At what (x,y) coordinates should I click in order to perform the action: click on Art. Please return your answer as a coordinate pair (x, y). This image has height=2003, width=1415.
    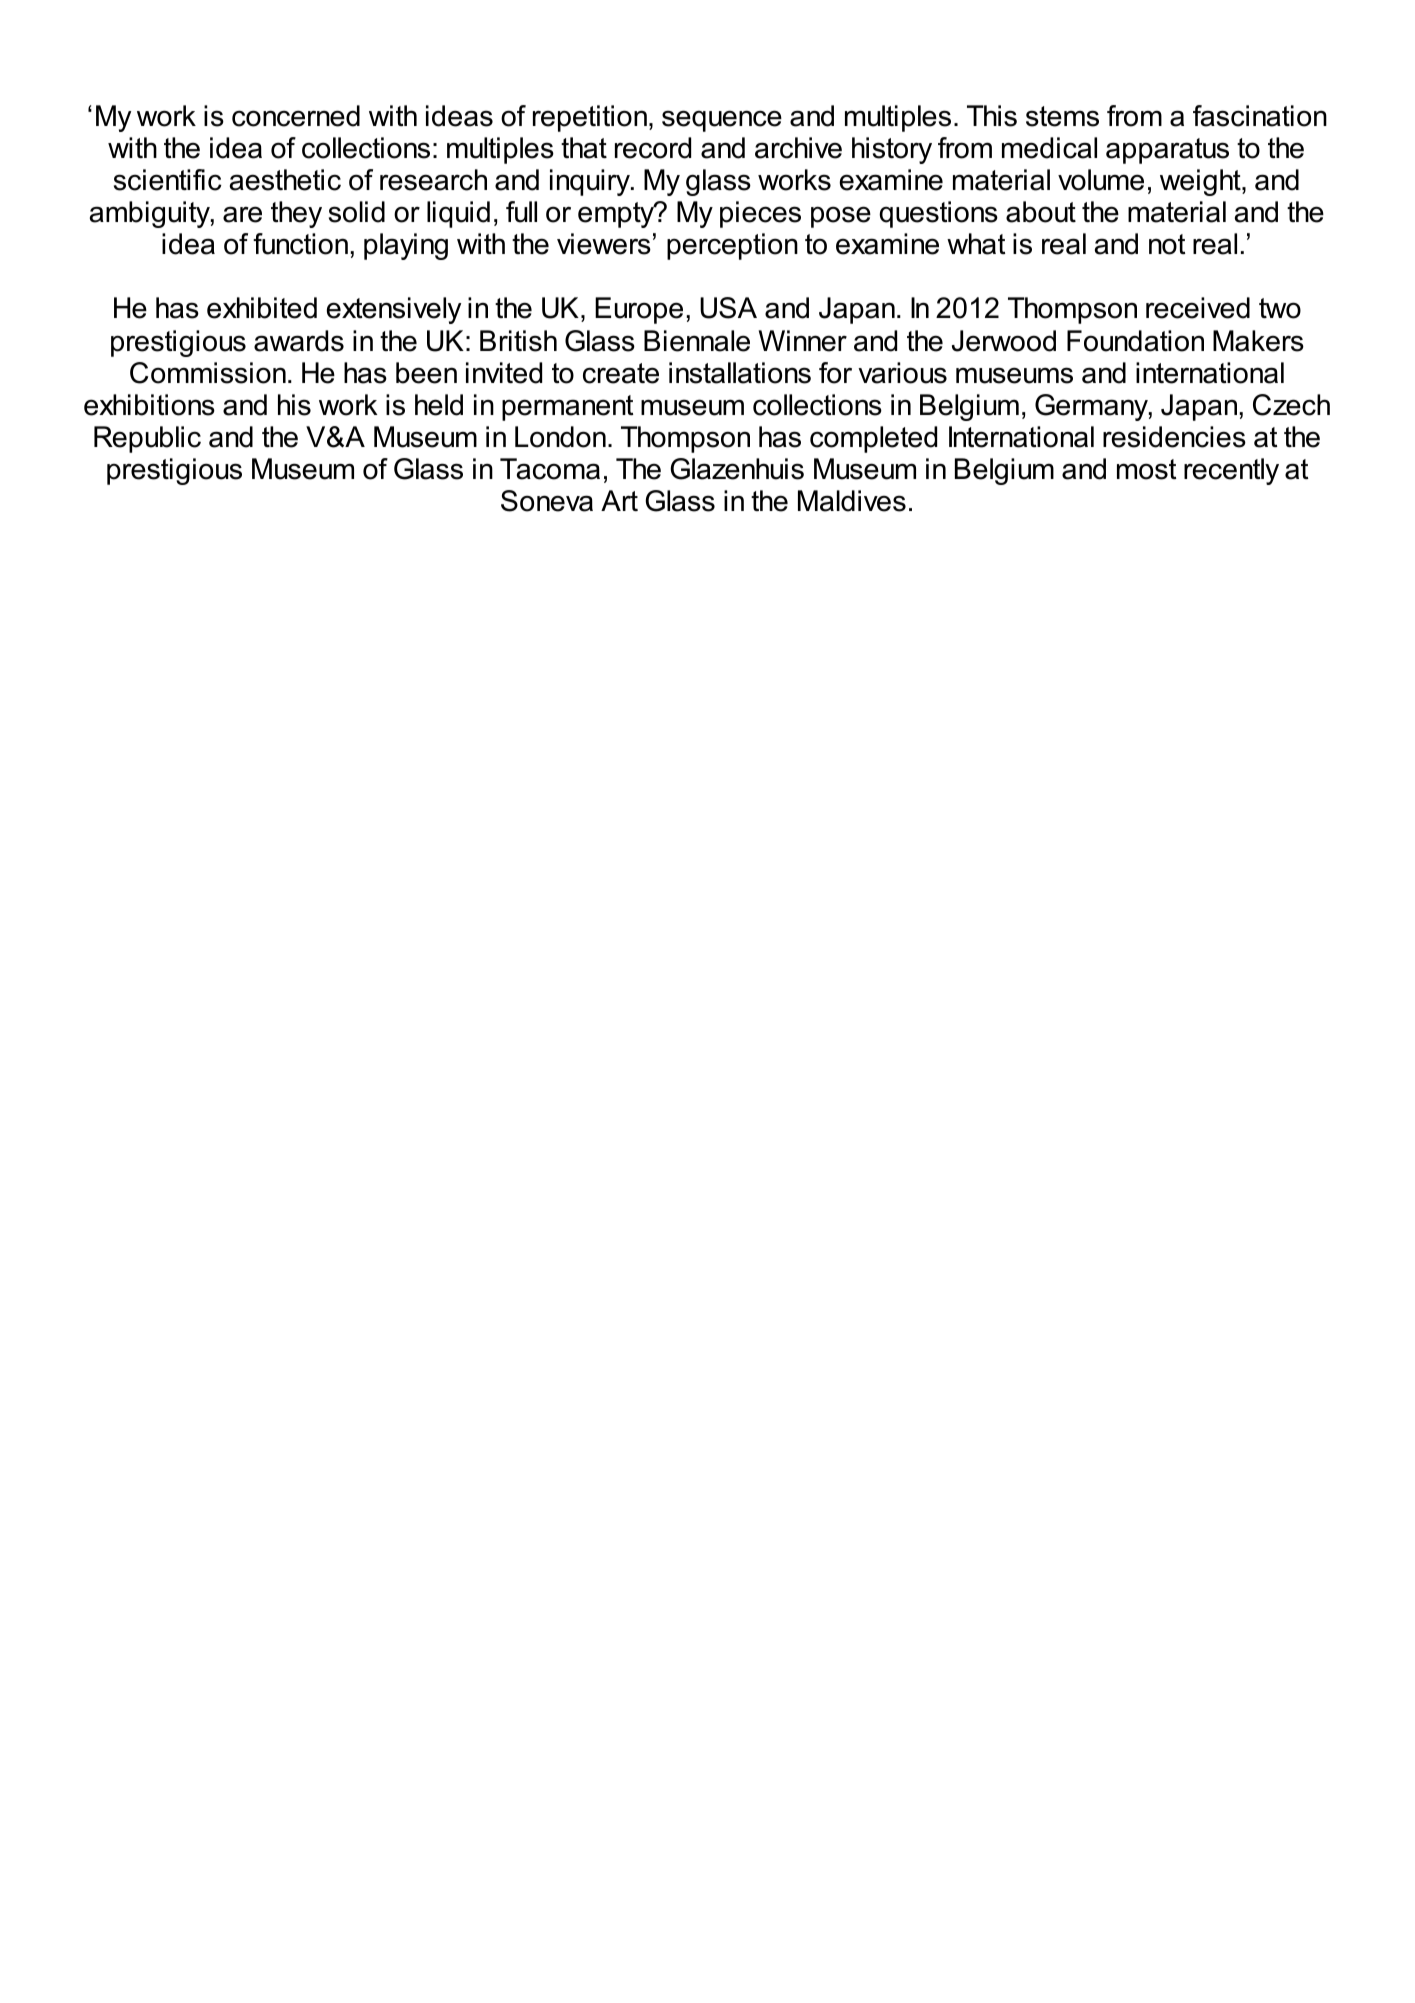
    Looking at the image, I should click on (619, 500).
